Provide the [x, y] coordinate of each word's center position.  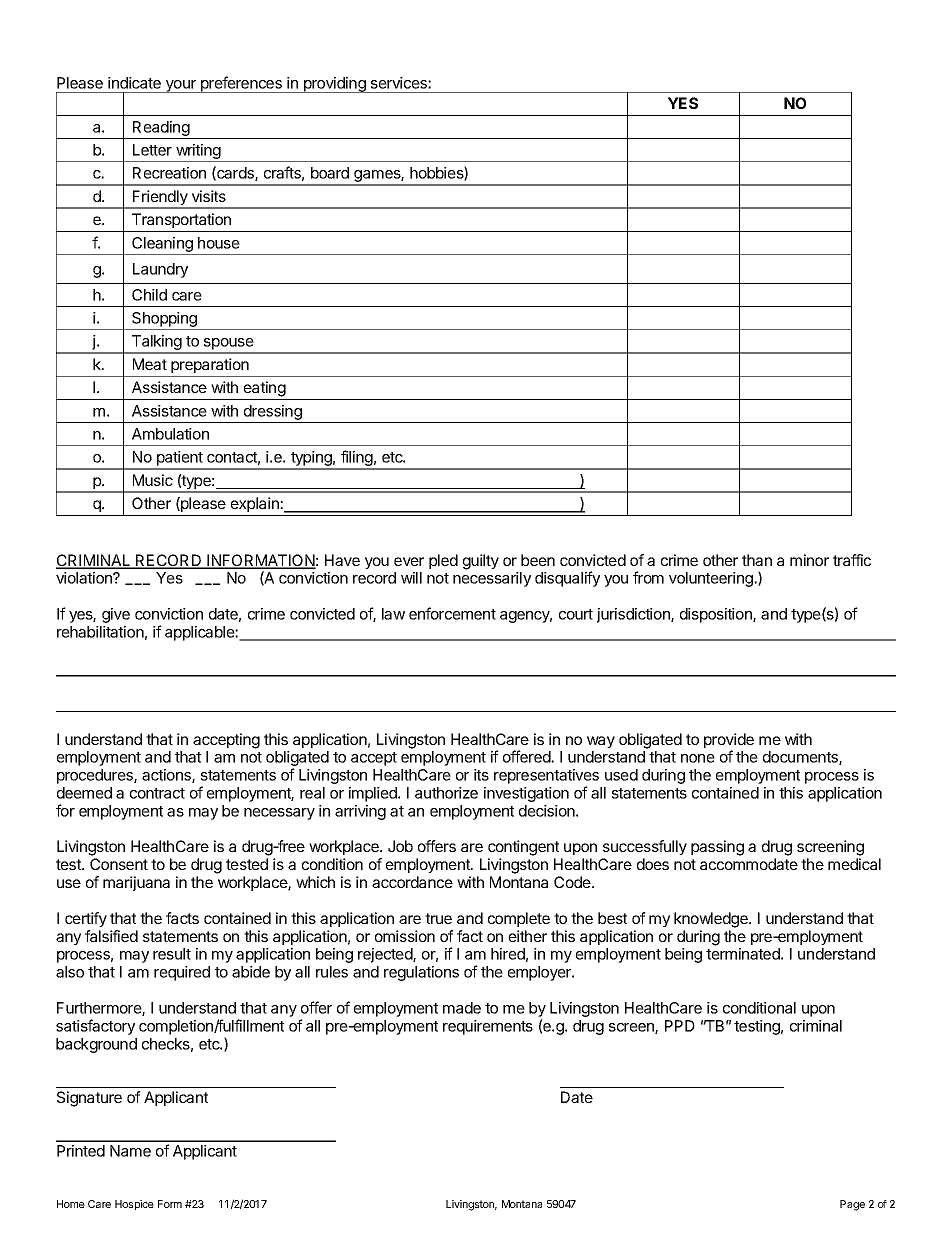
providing [335, 85]
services [400, 83]
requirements [488, 1027]
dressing [273, 412]
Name [130, 1151]
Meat [150, 364]
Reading [161, 130]
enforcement [452, 613]
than [757, 560]
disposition [717, 615]
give [116, 615]
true [438, 918]
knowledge [712, 920]
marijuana [136, 883]
